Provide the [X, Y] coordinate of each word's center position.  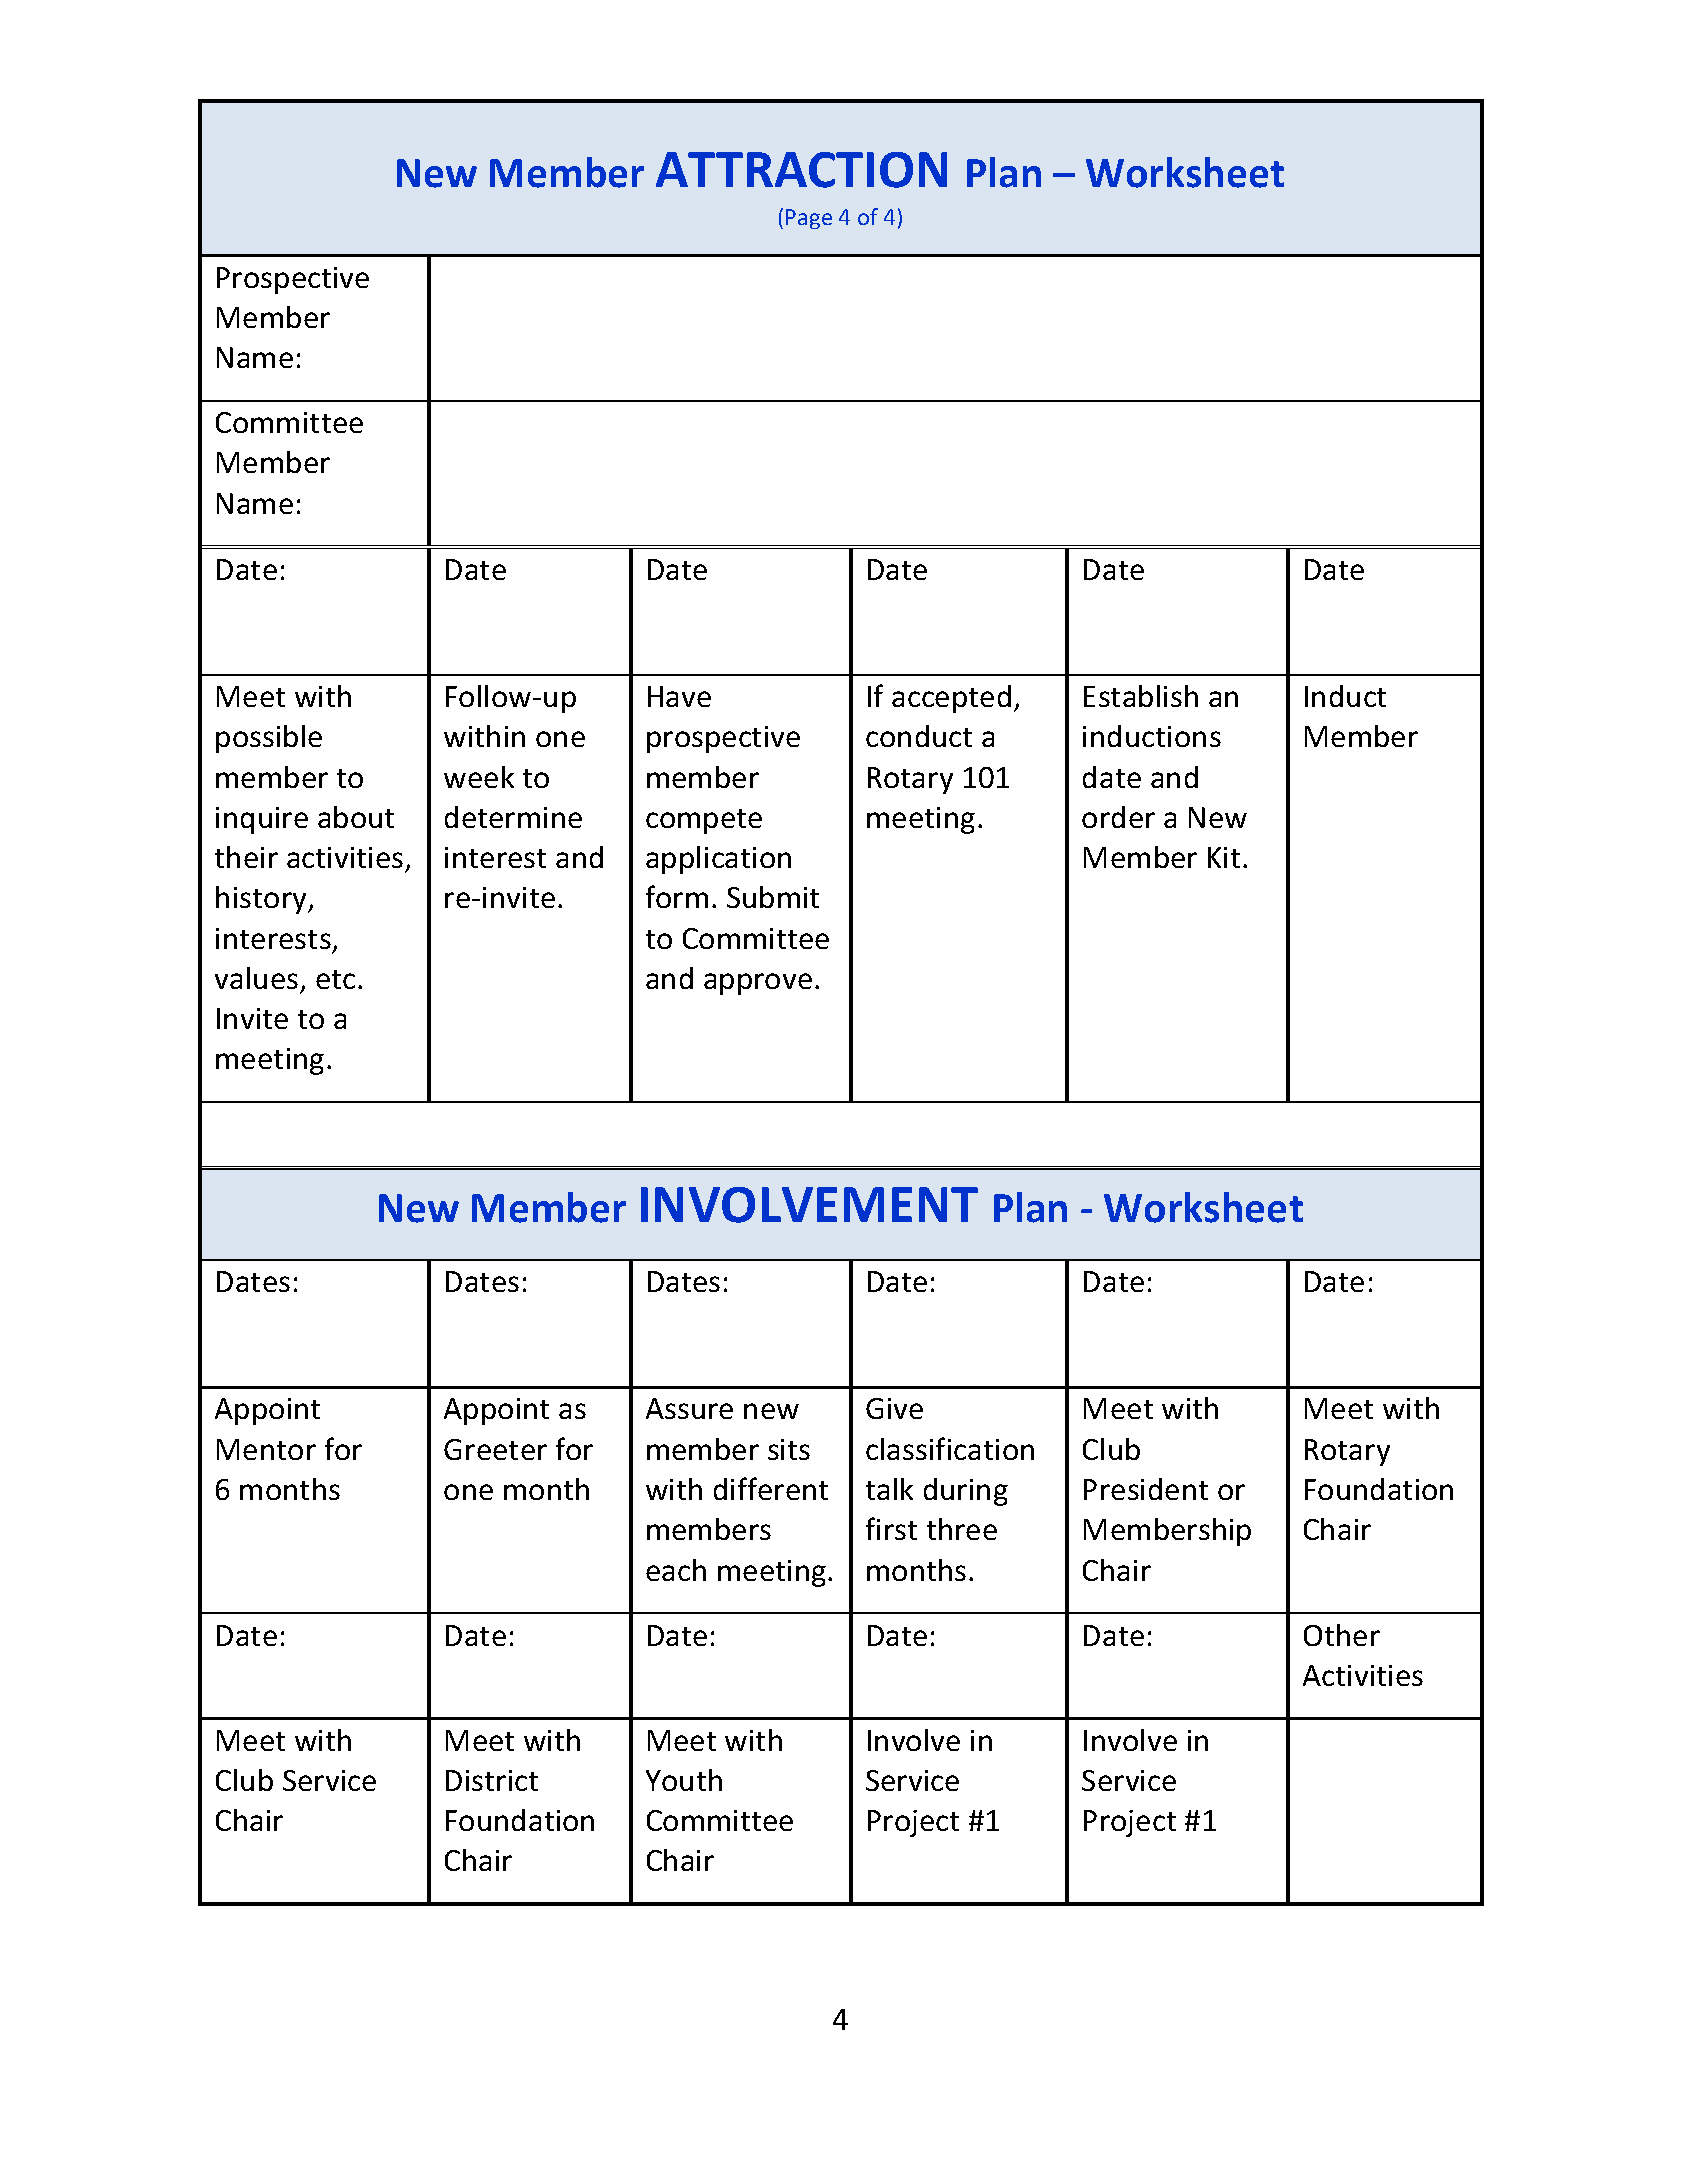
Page [809, 219]
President [1146, 1489]
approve [758, 984]
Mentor [266, 1449]
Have [679, 696]
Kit [1224, 857]
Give [894, 1408]
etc [335, 979]
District [492, 1780]
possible [269, 739]
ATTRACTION [801, 170]
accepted [951, 699]
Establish [1141, 696]
